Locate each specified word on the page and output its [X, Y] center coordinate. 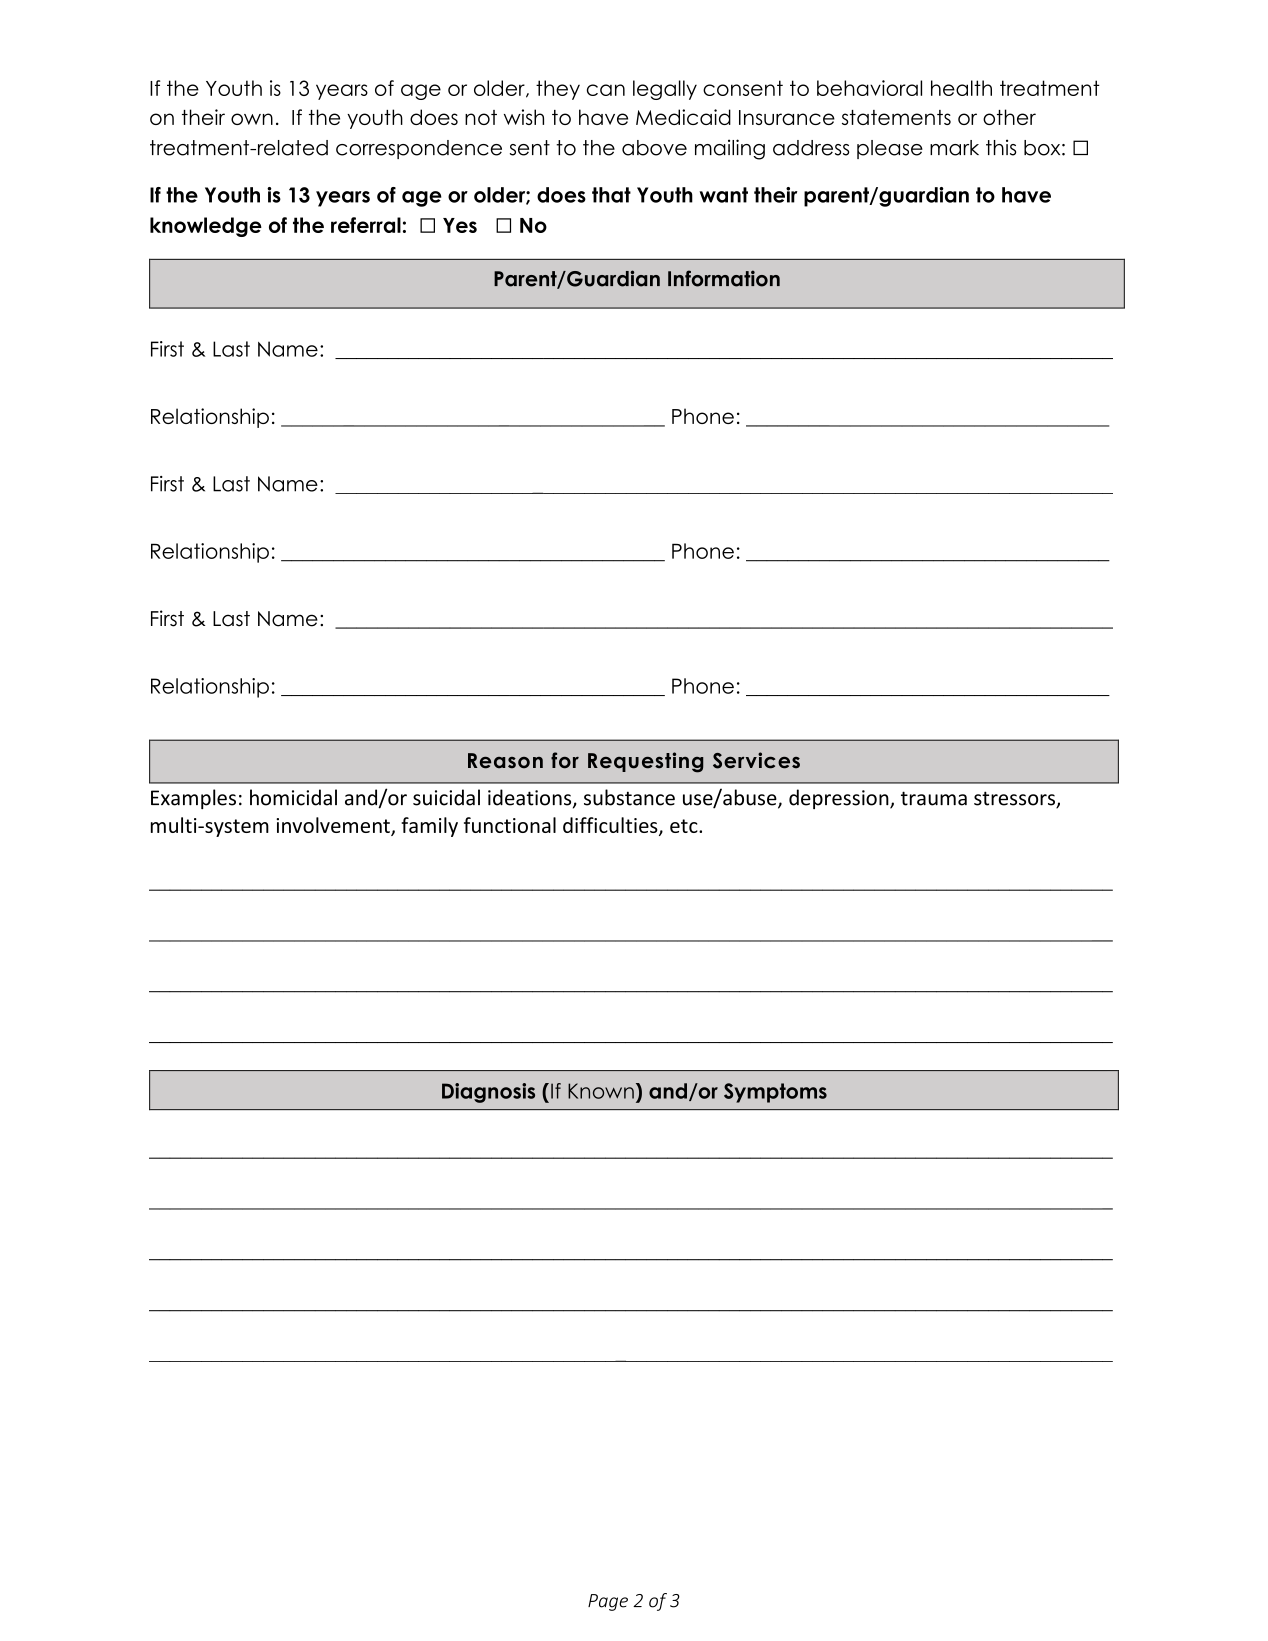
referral [366, 225]
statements [896, 117]
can [606, 90]
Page [608, 1602]
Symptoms [775, 1093]
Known [601, 1091]
